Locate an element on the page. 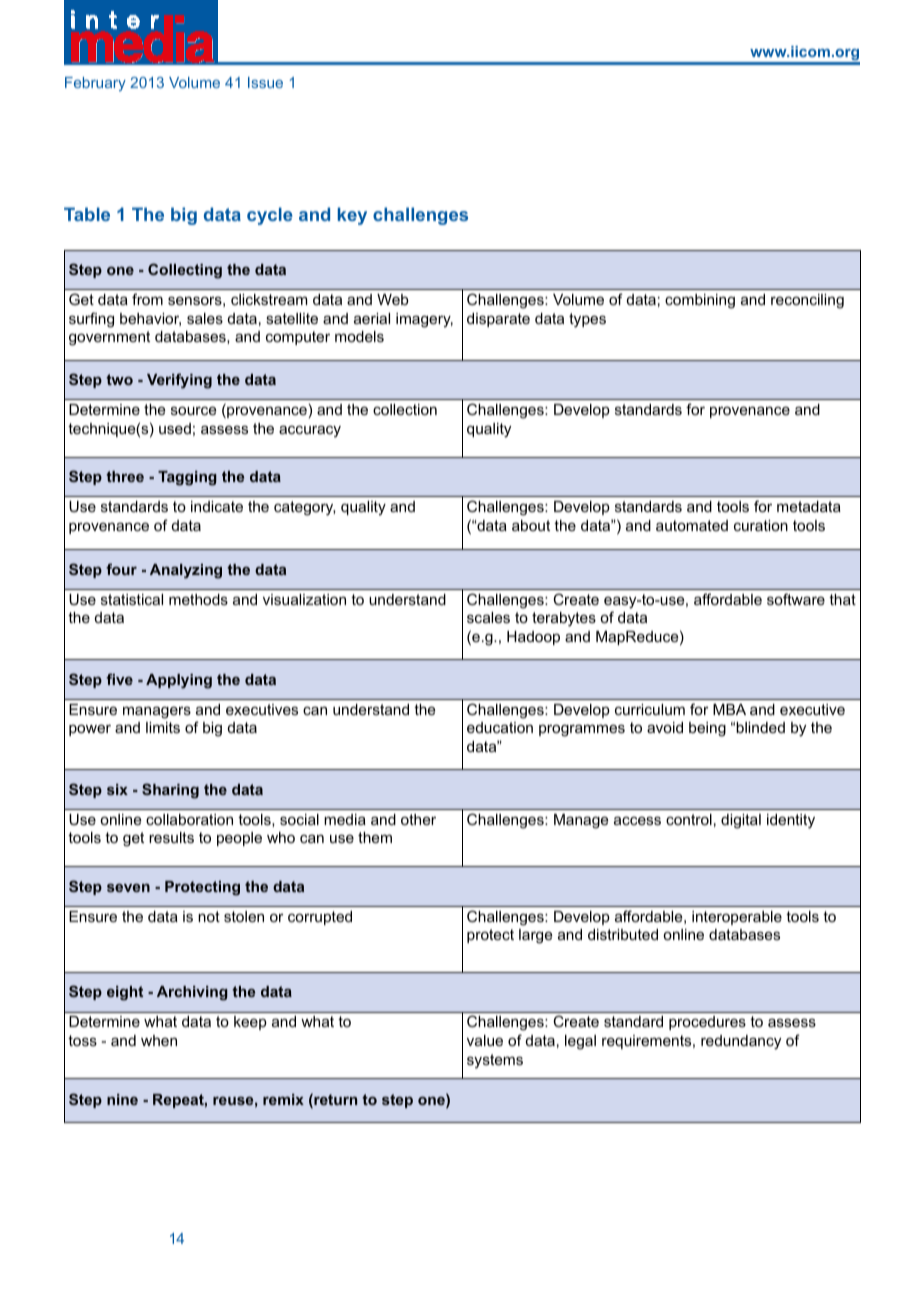 The image size is (924, 1308). when is located at coordinates (159, 1040).
